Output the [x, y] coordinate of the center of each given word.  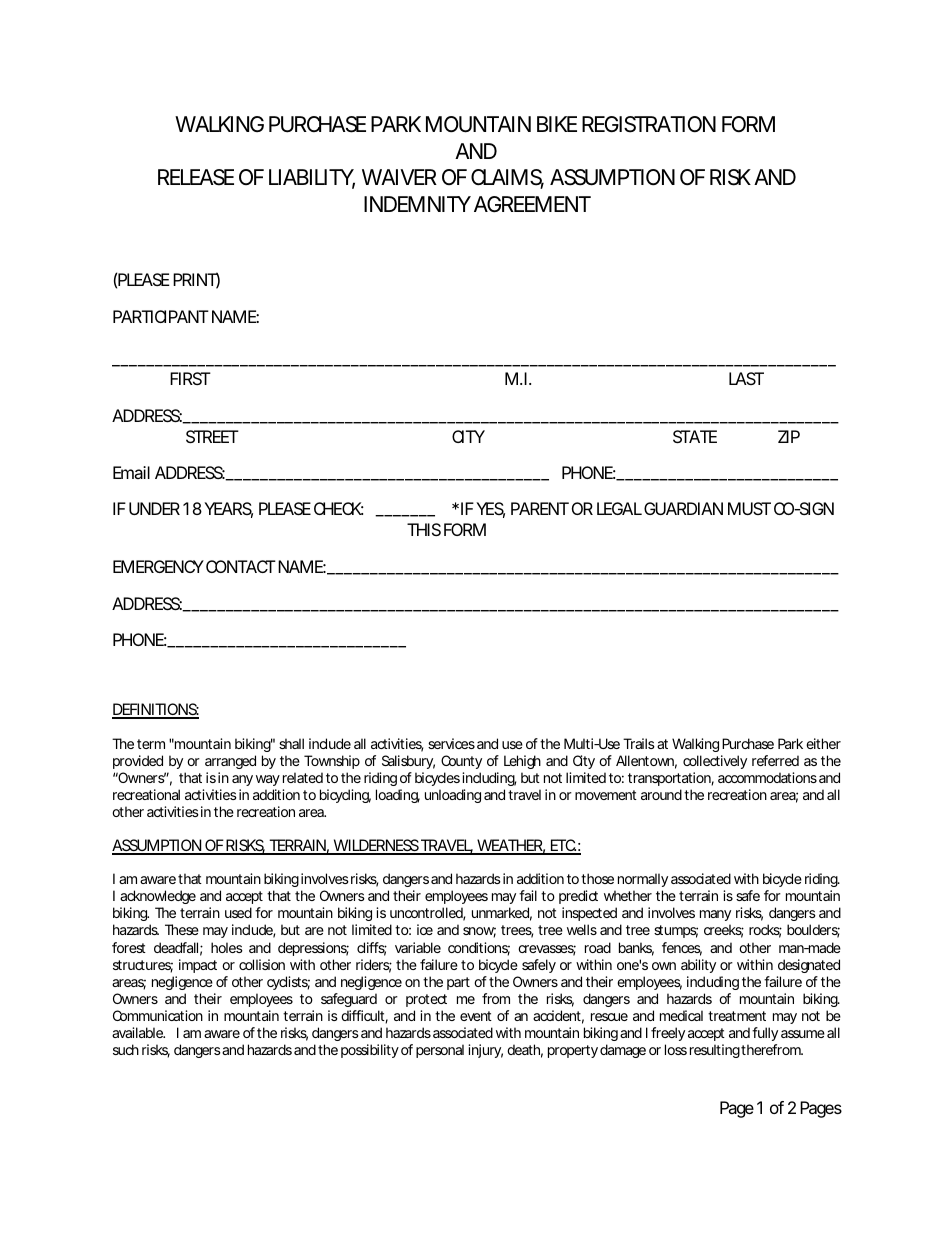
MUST [748, 508]
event [476, 1016]
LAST [745, 378]
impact [198, 966]
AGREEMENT [530, 204]
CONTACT [239, 566]
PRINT [194, 279]
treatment [737, 1016]
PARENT [539, 508]
